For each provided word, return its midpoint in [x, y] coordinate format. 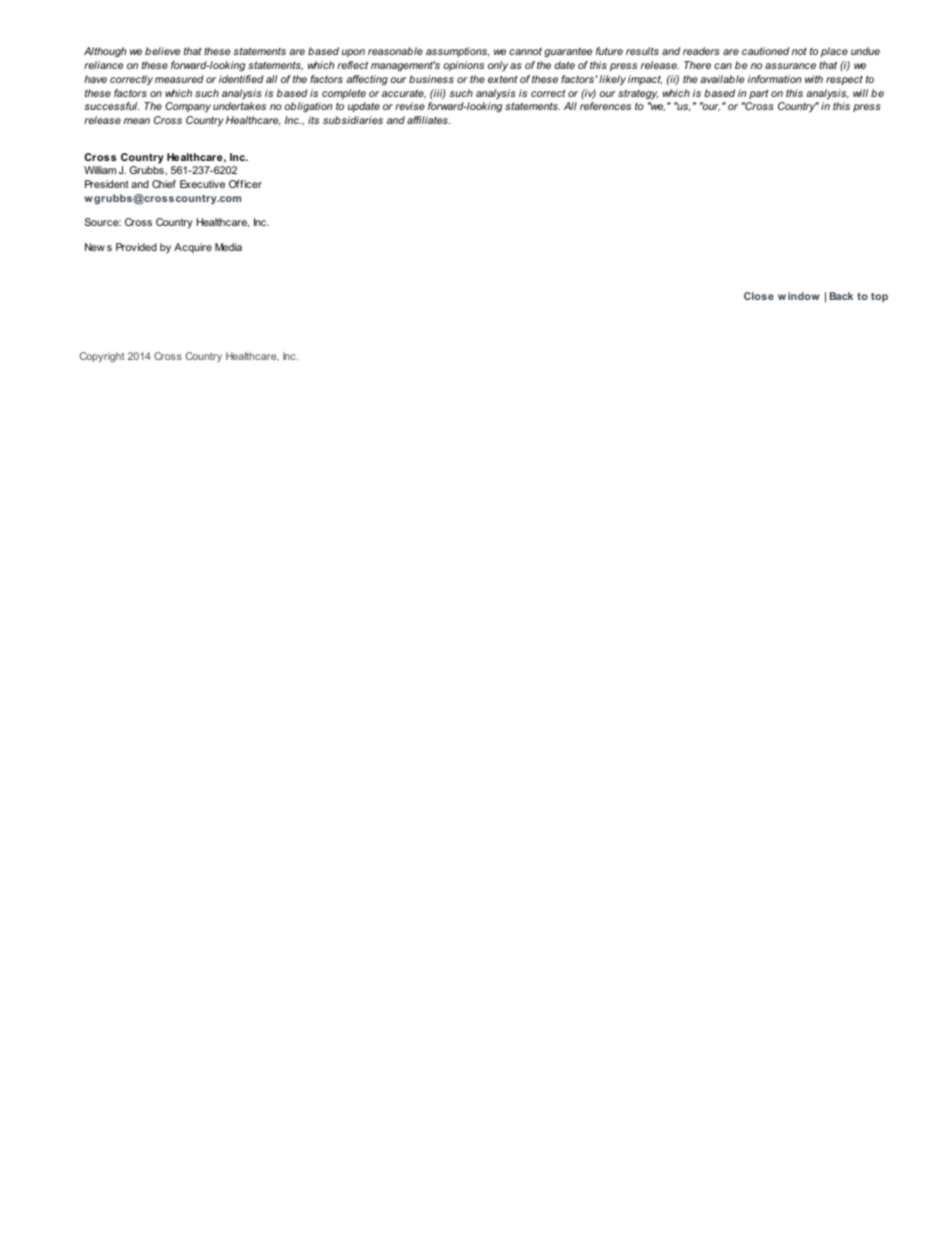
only [498, 66]
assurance [790, 66]
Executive [202, 184]
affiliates [428, 120]
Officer [245, 184]
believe [163, 51]
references [605, 106]
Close [759, 296]
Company [188, 107]
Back [841, 296]
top [879, 297]
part [759, 94]
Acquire [193, 248]
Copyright [102, 357]
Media [228, 247]
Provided [136, 247]
